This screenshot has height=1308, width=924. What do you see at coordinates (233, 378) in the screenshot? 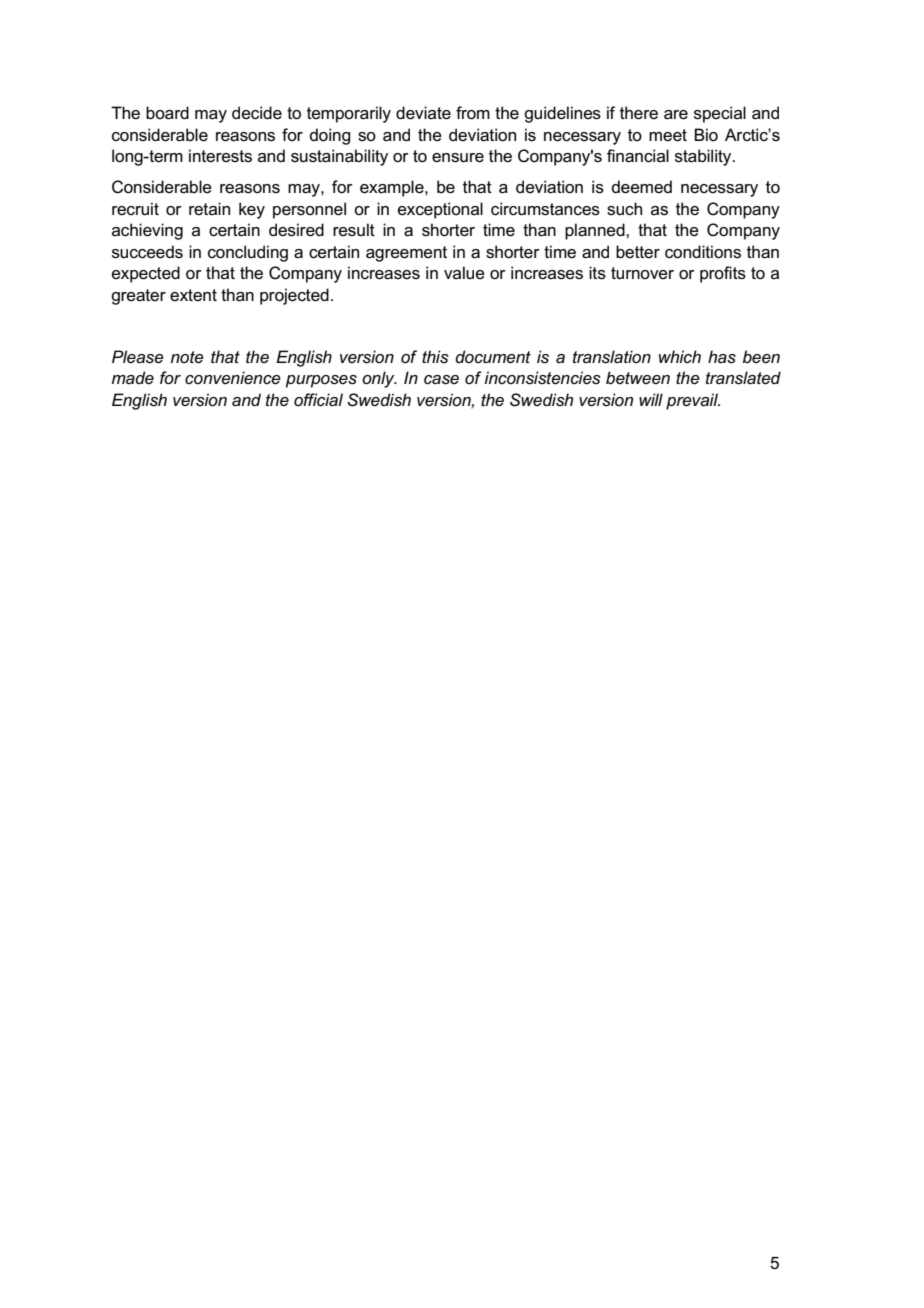
I see `convenience` at bounding box center [233, 378].
